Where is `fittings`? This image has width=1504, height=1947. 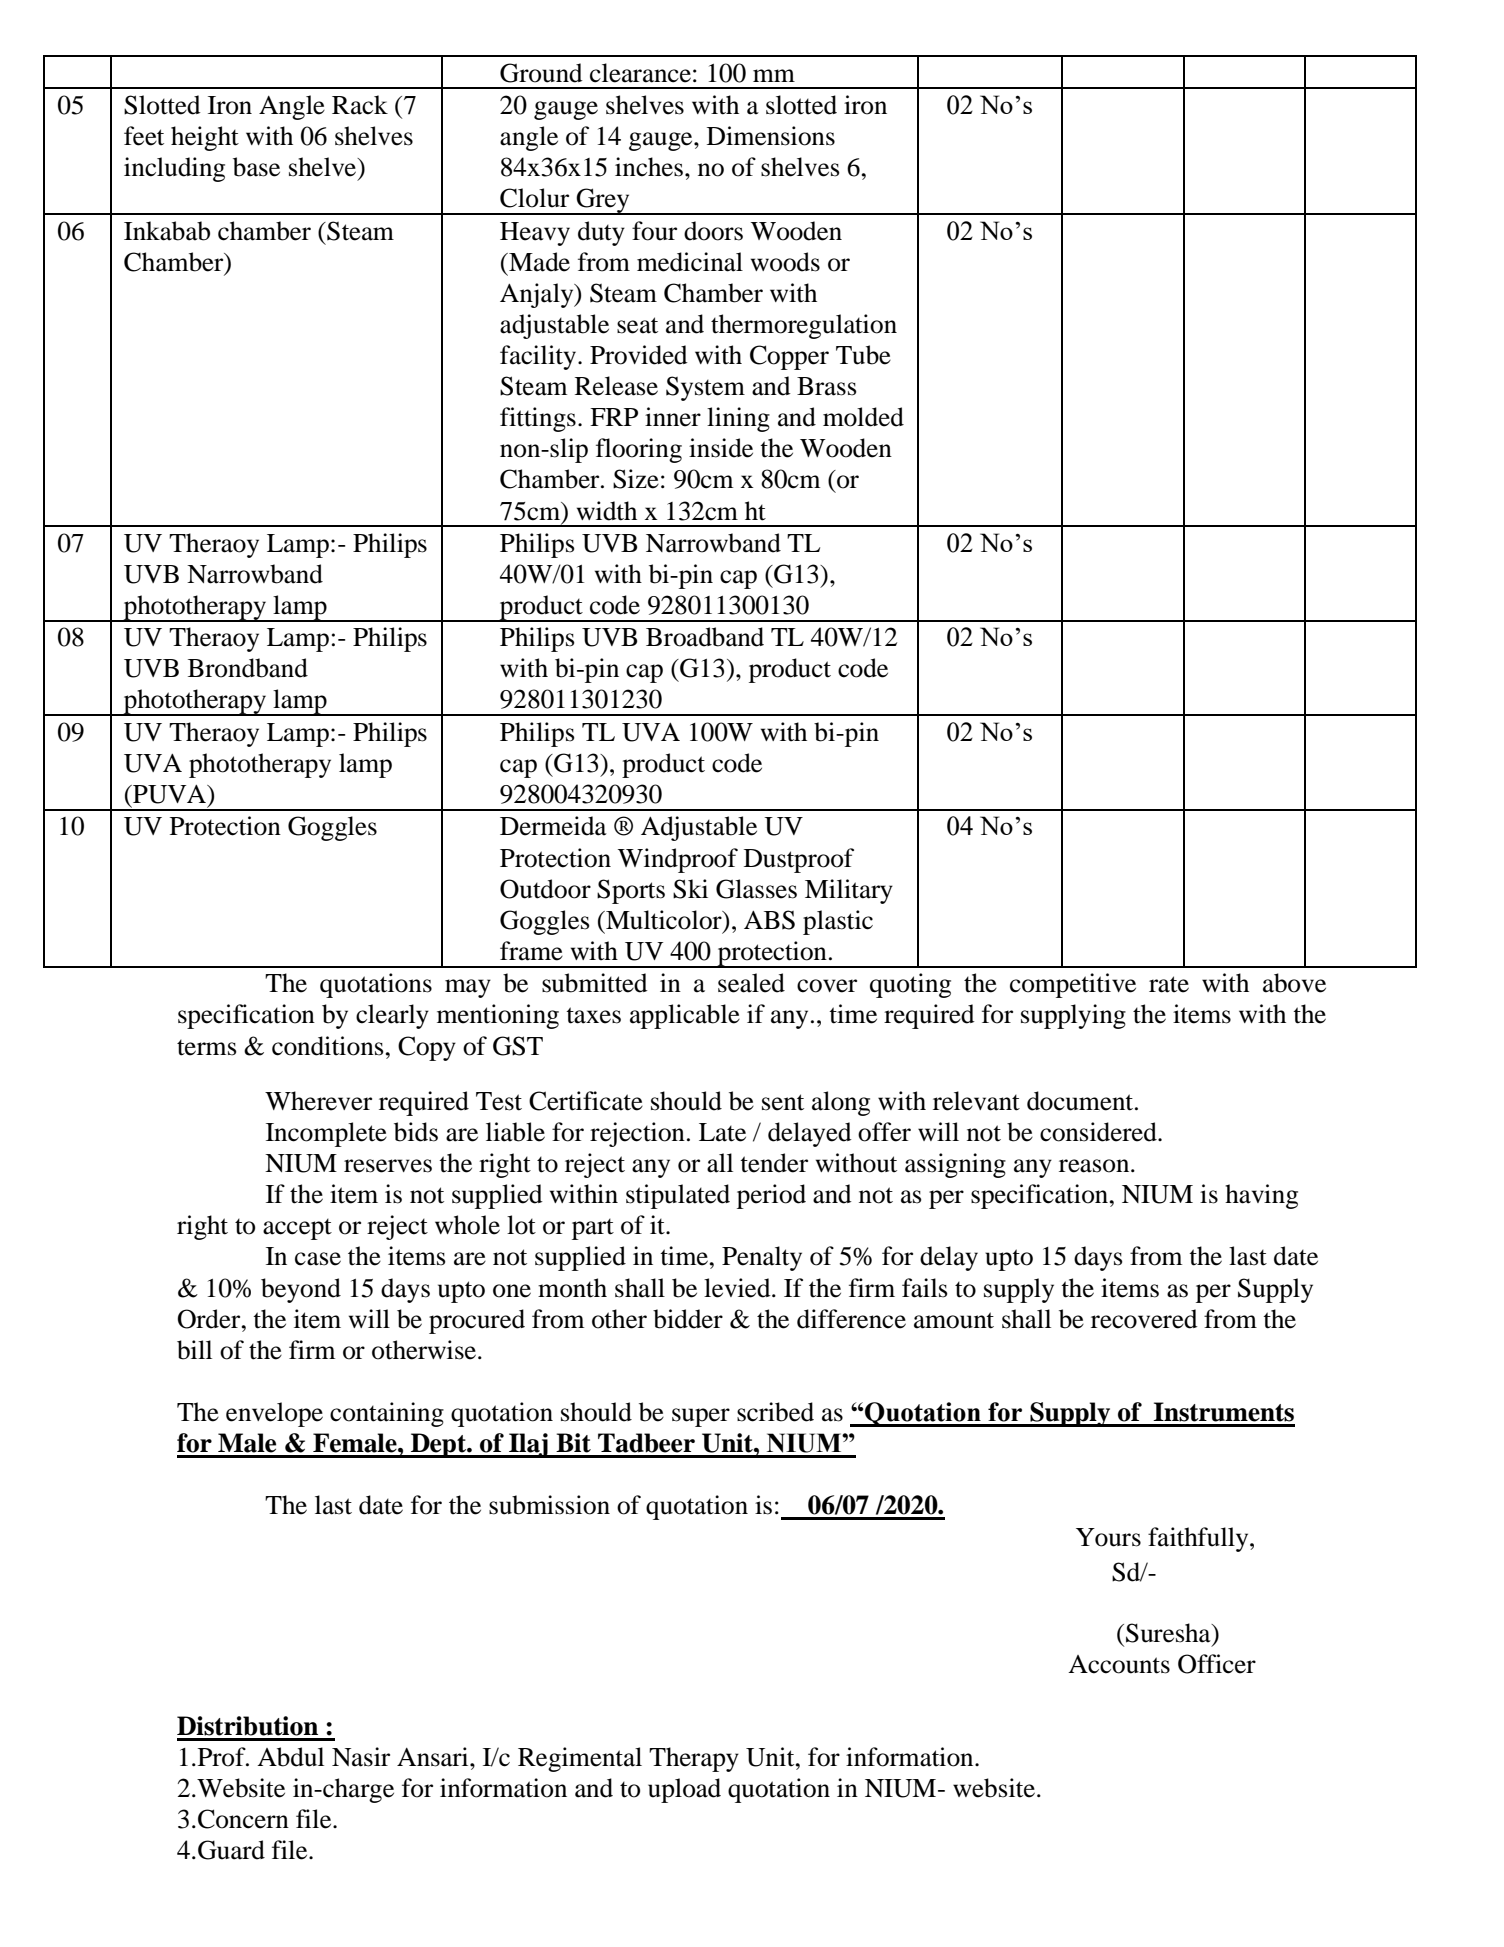
fittings is located at coordinates (538, 419).
